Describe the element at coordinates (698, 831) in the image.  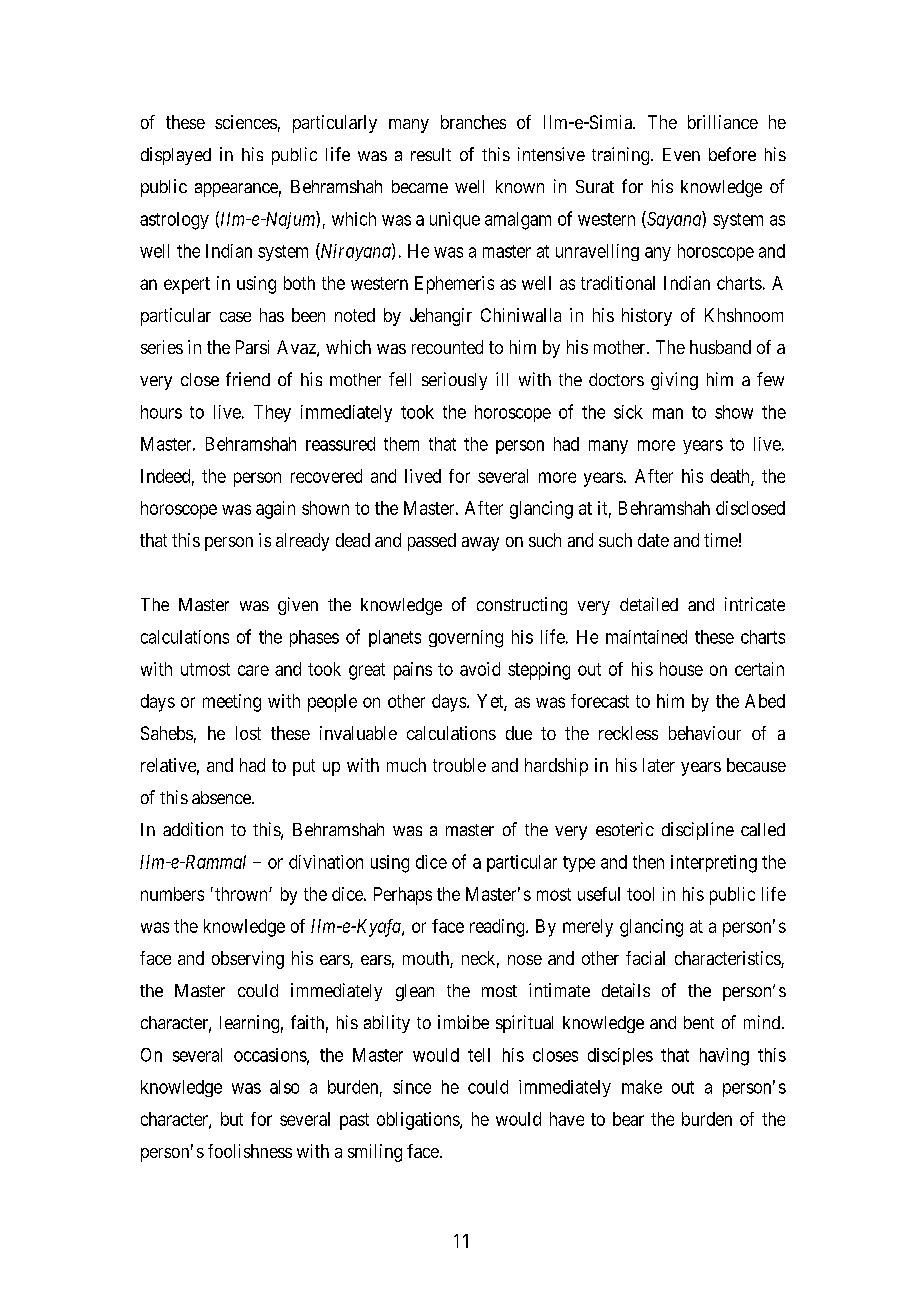
I see `discipline` at that location.
